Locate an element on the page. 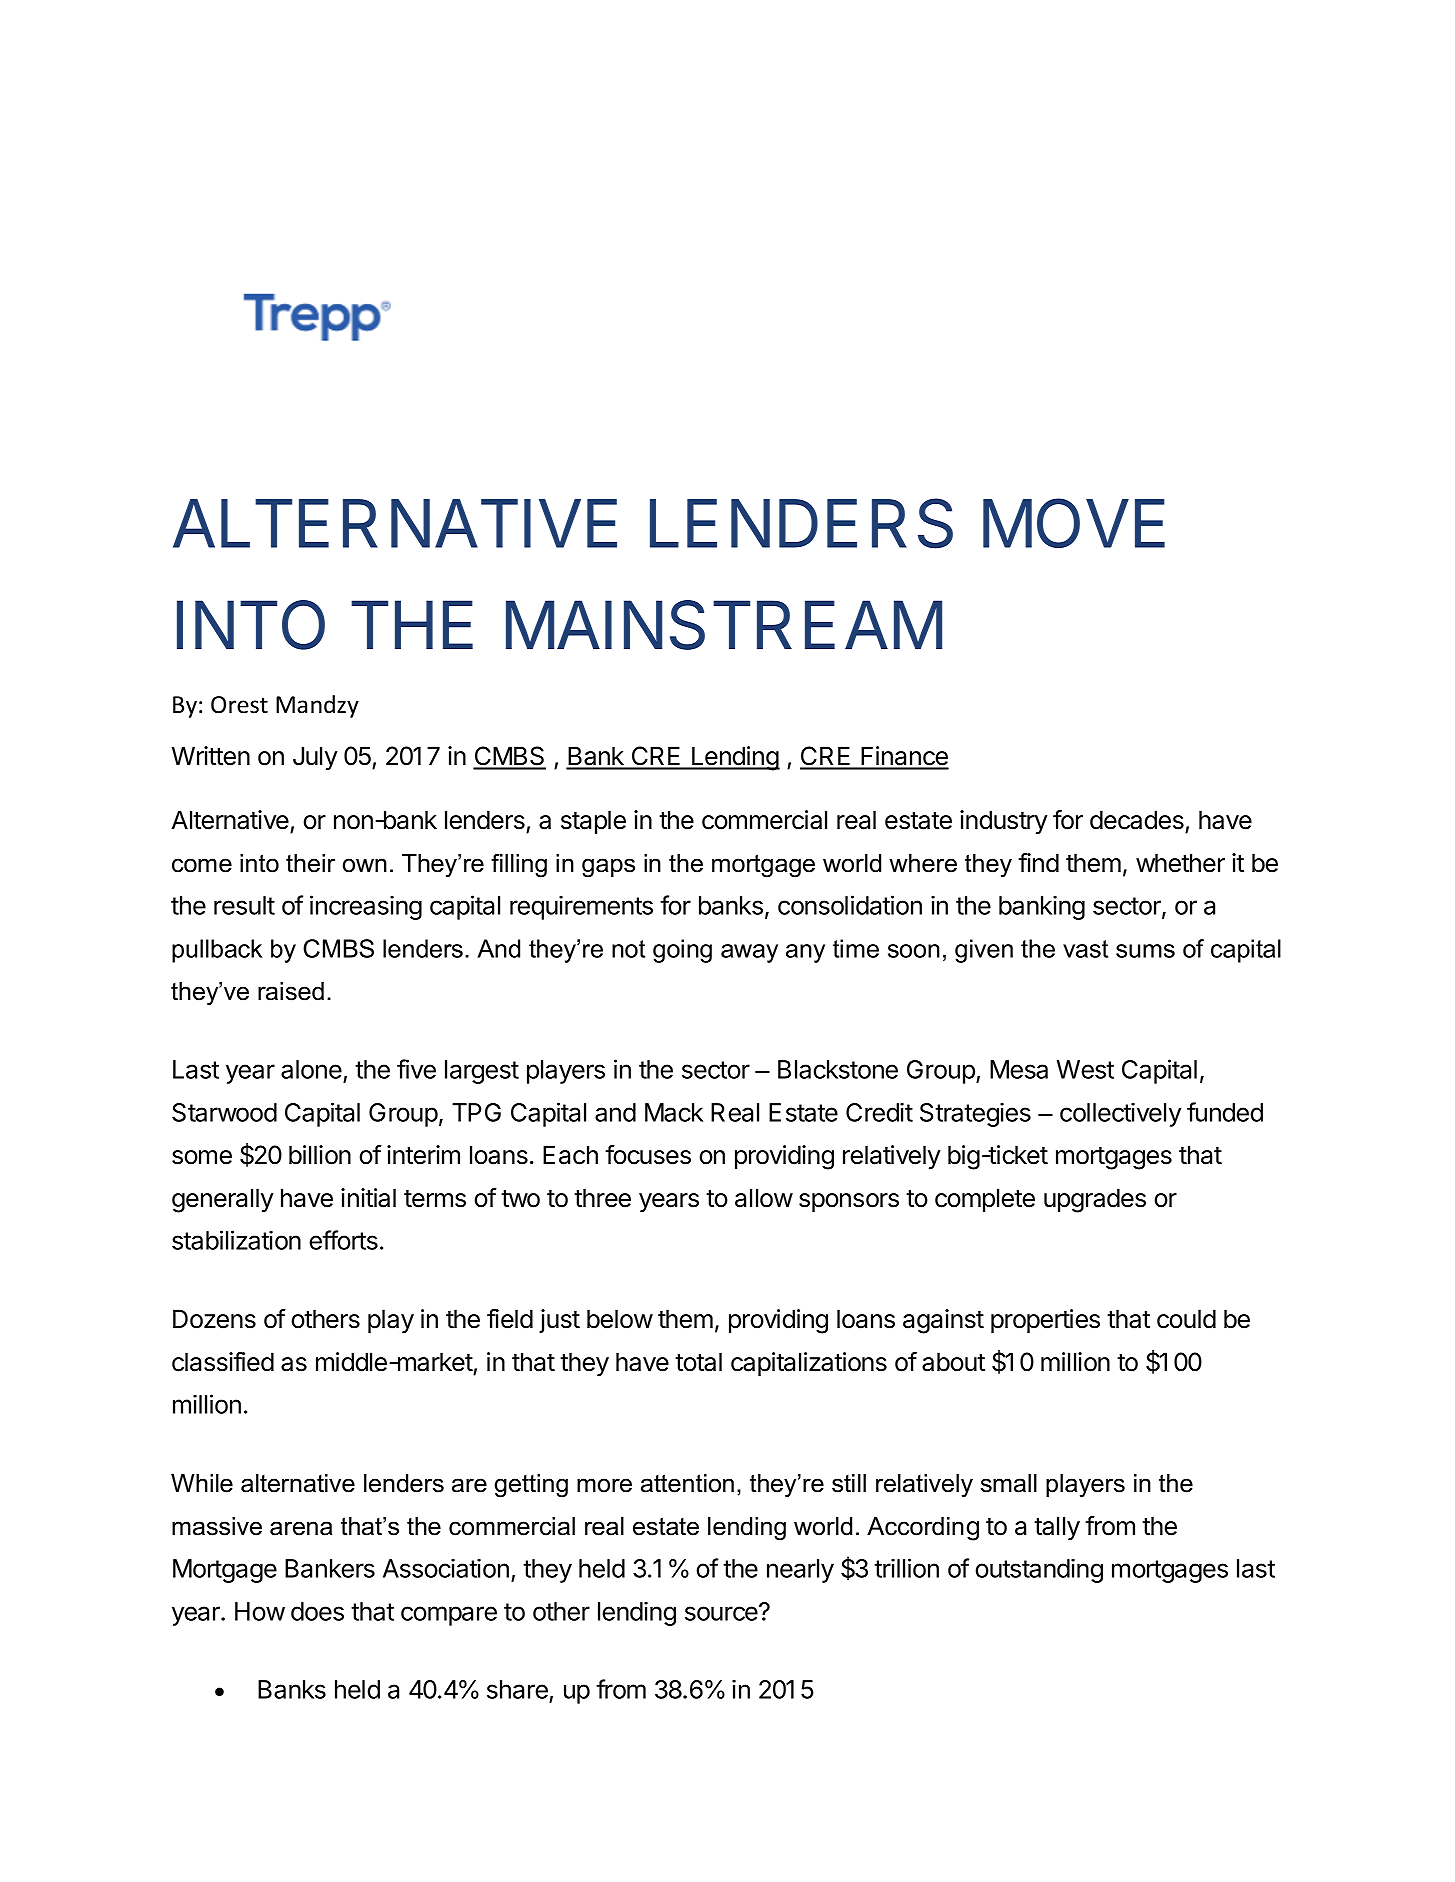 The height and width of the page is (1882, 1455). staple is located at coordinates (593, 822).
